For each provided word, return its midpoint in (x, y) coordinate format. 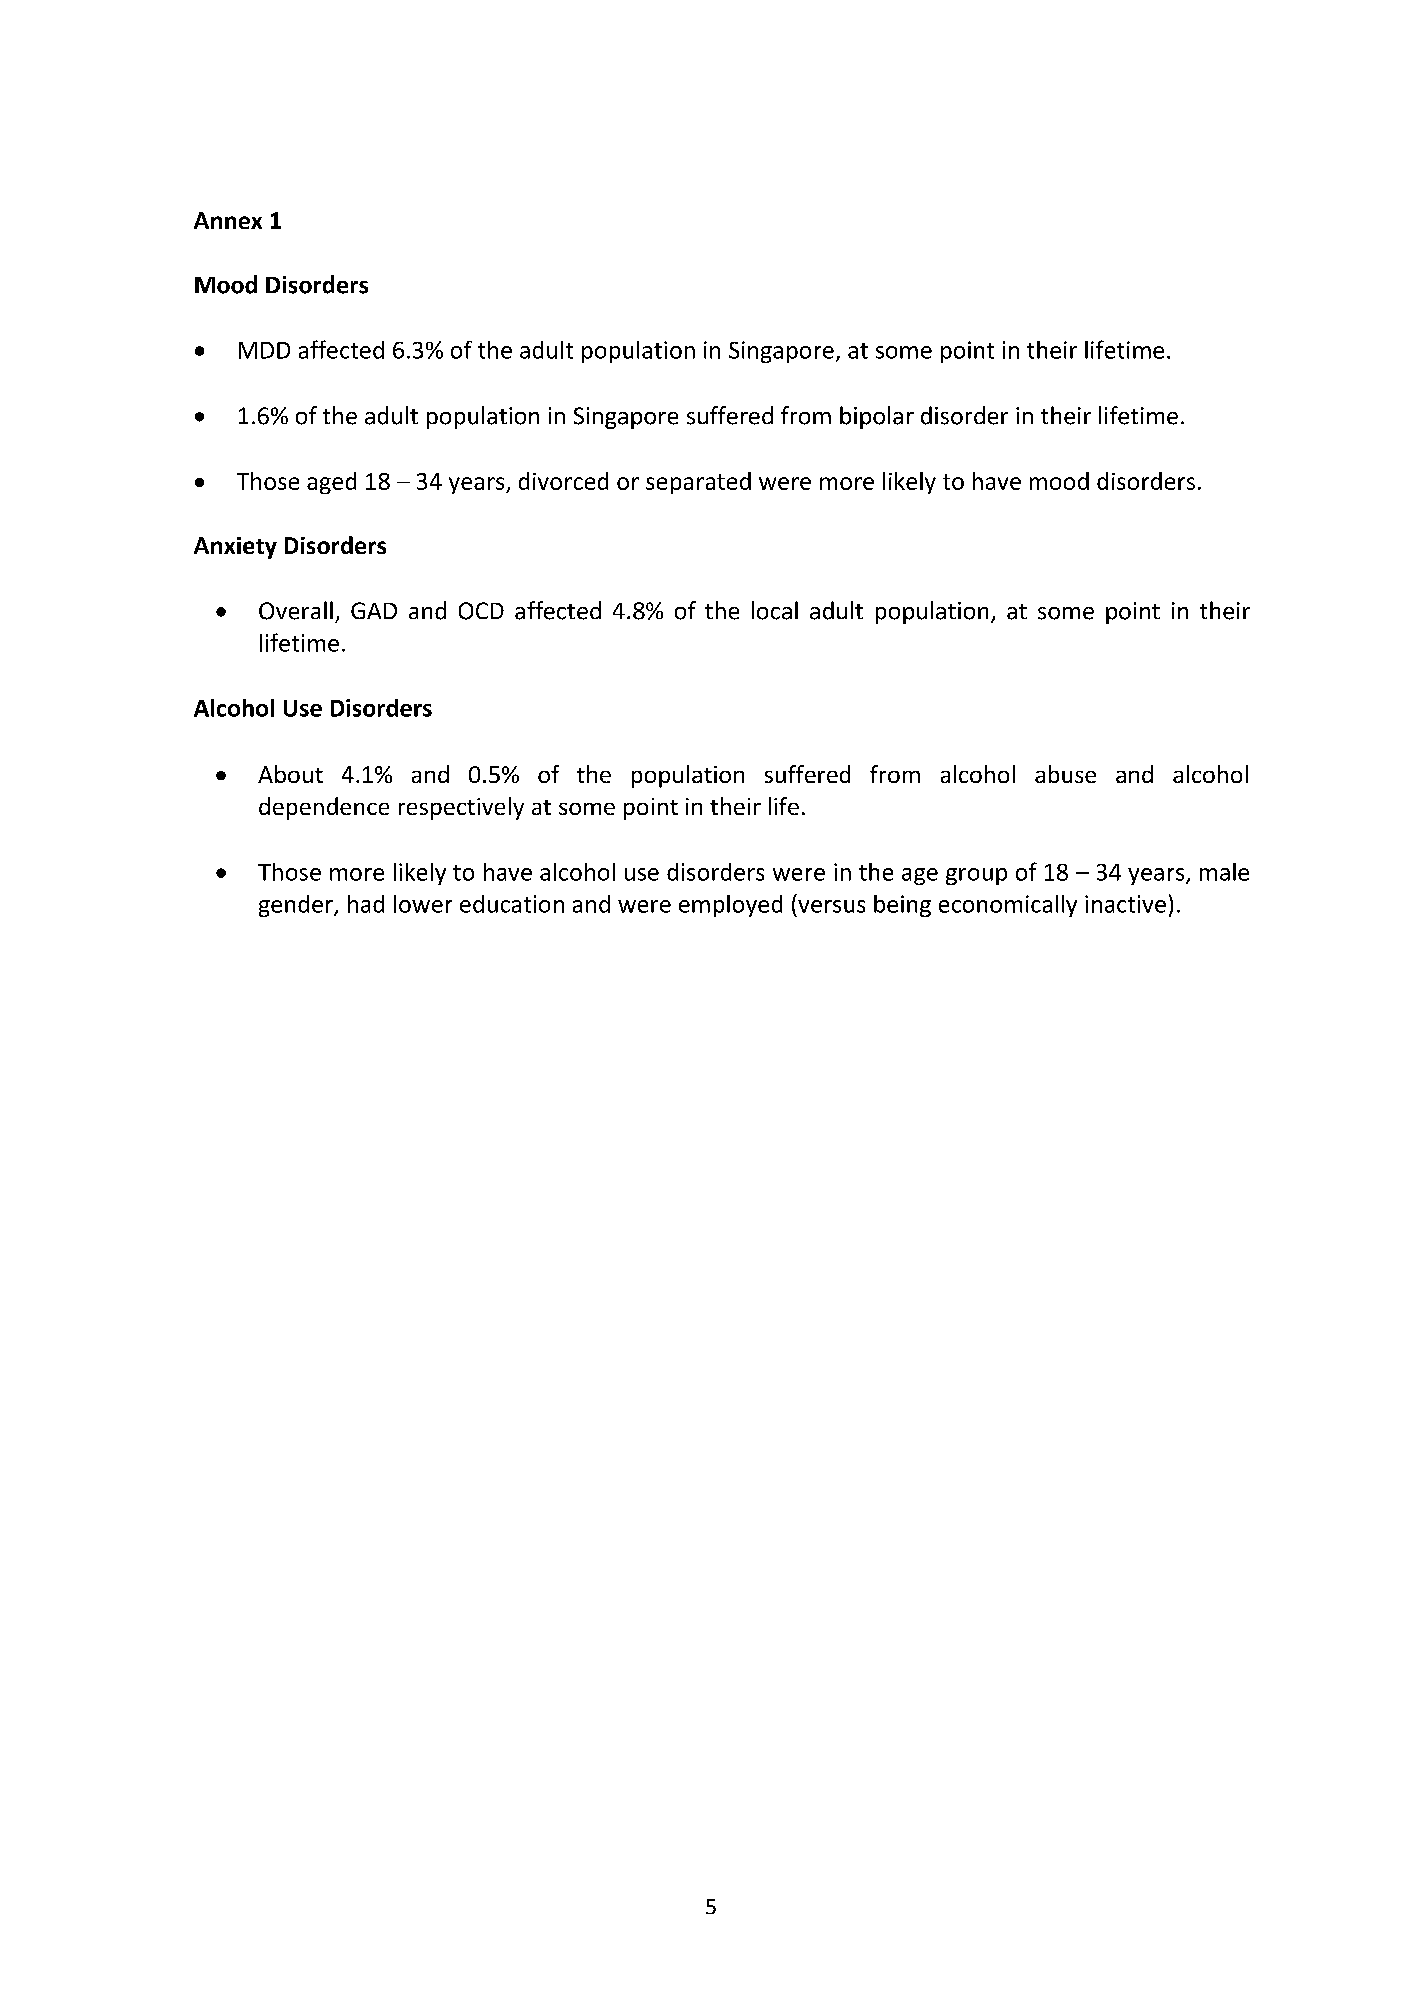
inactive (1125, 904)
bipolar (877, 417)
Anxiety (235, 548)
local (775, 610)
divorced (563, 481)
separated (698, 483)
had (366, 904)
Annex (228, 220)
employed (730, 906)
